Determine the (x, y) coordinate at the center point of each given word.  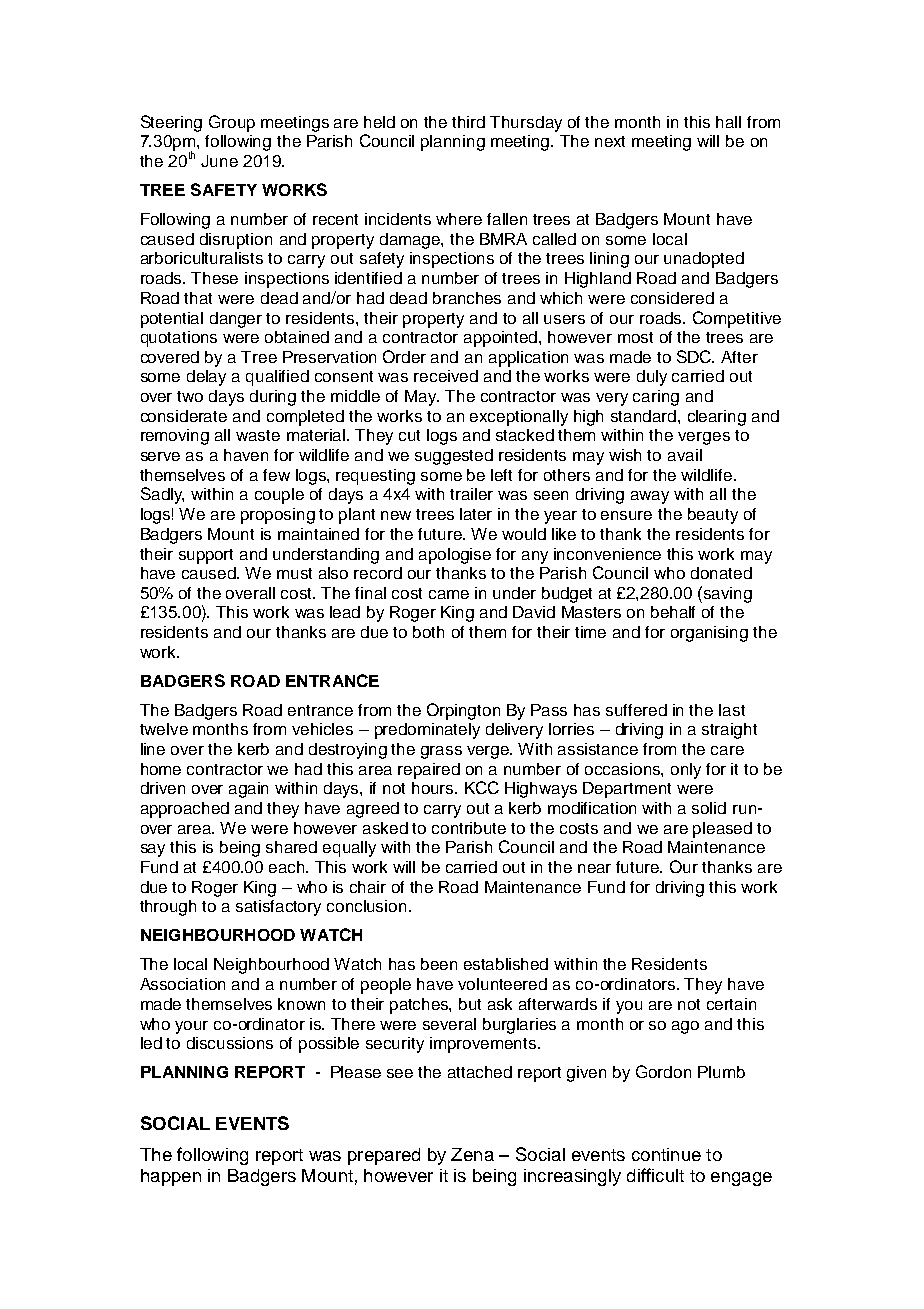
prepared (384, 1156)
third (468, 122)
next (610, 141)
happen (171, 1177)
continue (666, 1154)
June (219, 161)
